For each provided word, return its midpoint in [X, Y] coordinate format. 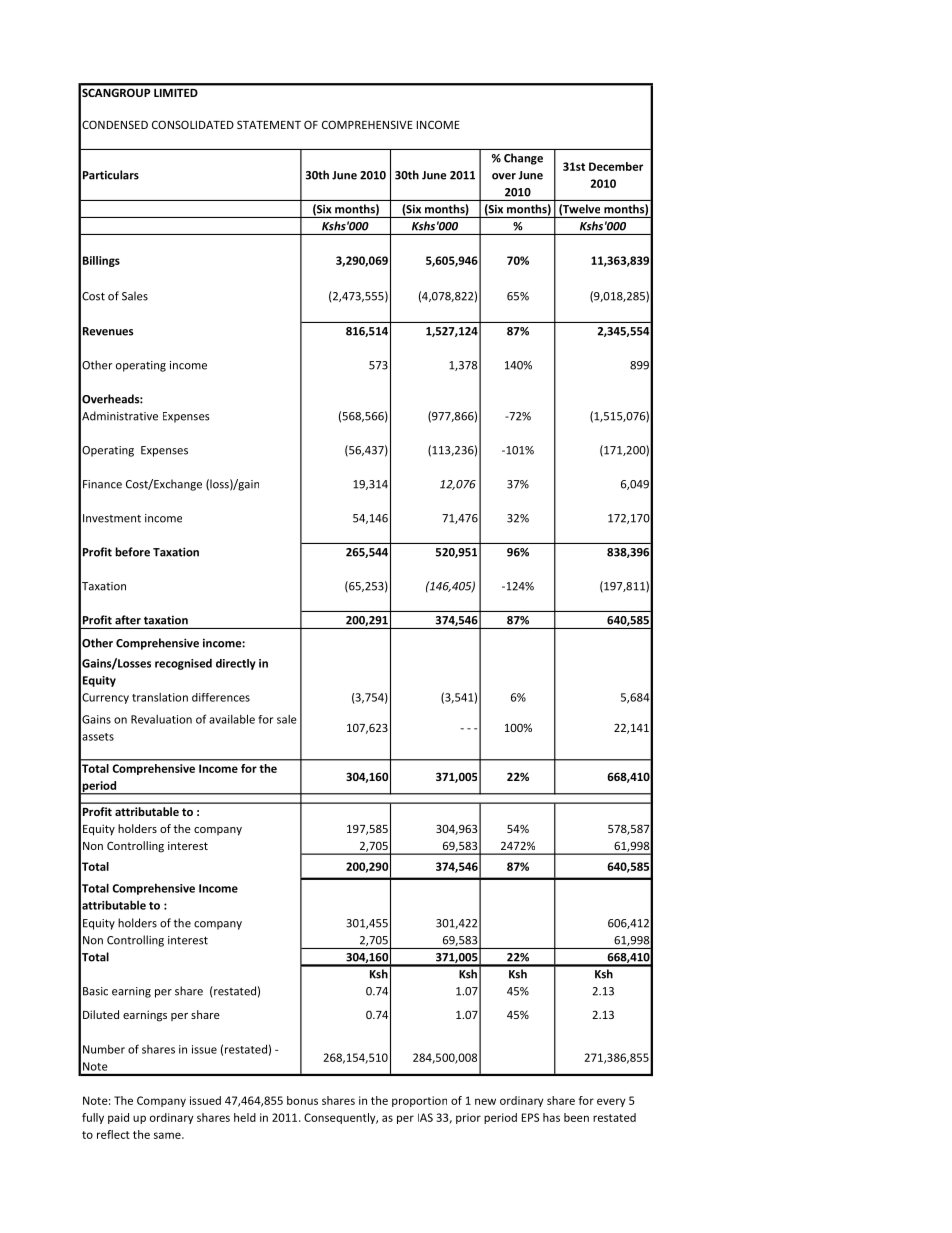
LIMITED [175, 93]
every [611, 1102]
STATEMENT [269, 124]
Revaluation [161, 719]
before [132, 552]
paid [118, 1118]
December [616, 166]
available [232, 719]
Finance [102, 484]
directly [236, 664]
